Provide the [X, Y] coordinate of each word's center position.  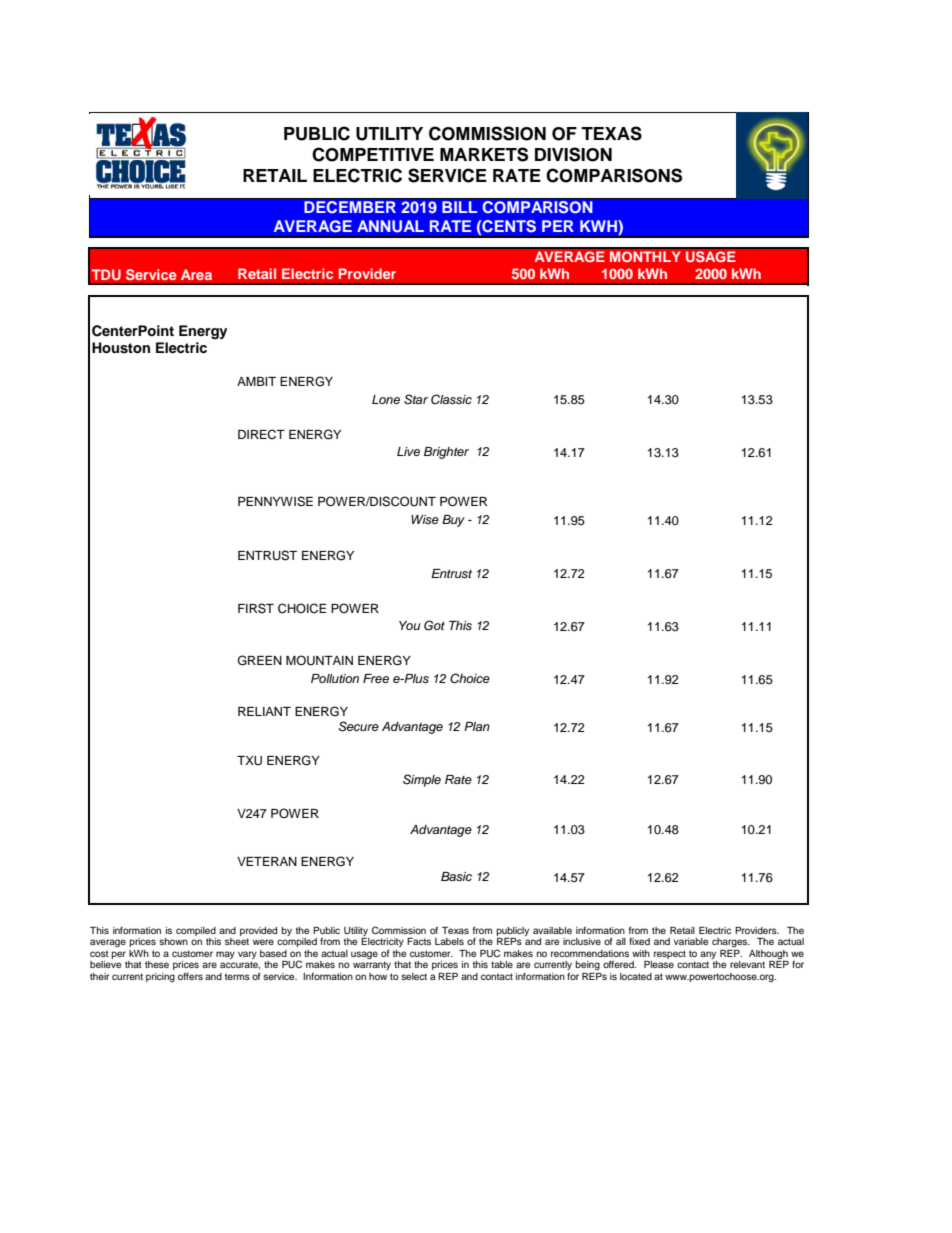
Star [416, 399]
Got [434, 625]
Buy [453, 521]
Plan [477, 726]
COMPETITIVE [373, 154]
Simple [422, 780]
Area [196, 274]
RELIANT [264, 711]
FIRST [256, 608]
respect [670, 954]
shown [173, 941]
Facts [419, 941]
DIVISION [573, 154]
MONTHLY [645, 257]
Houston [121, 348]
